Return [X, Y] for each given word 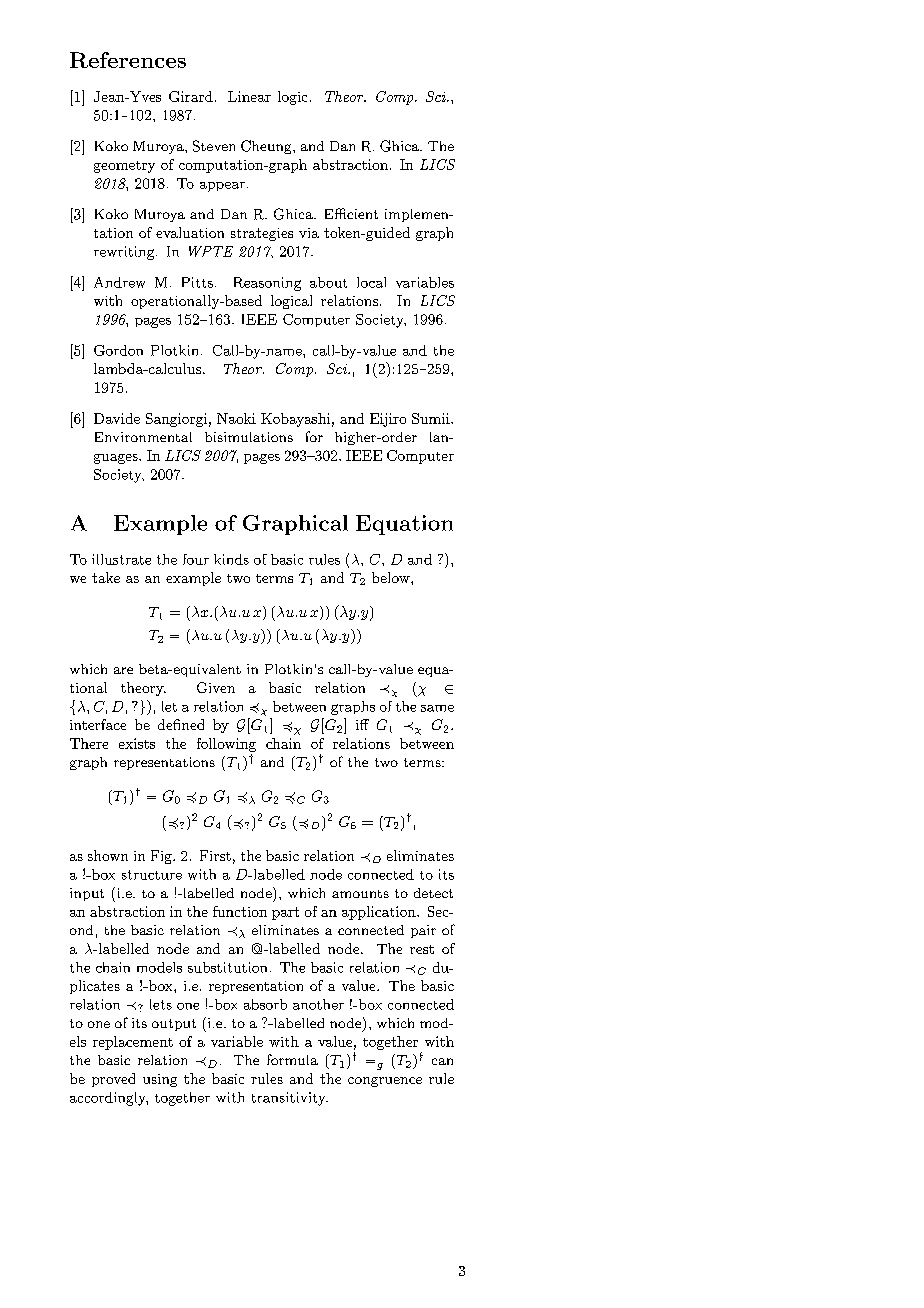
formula [292, 1059]
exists [137, 743]
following [226, 745]
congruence [385, 1082]
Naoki [236, 418]
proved [113, 1080]
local [371, 282]
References [128, 60]
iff [362, 724]
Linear [249, 96]
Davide [117, 418]
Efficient [351, 213]
